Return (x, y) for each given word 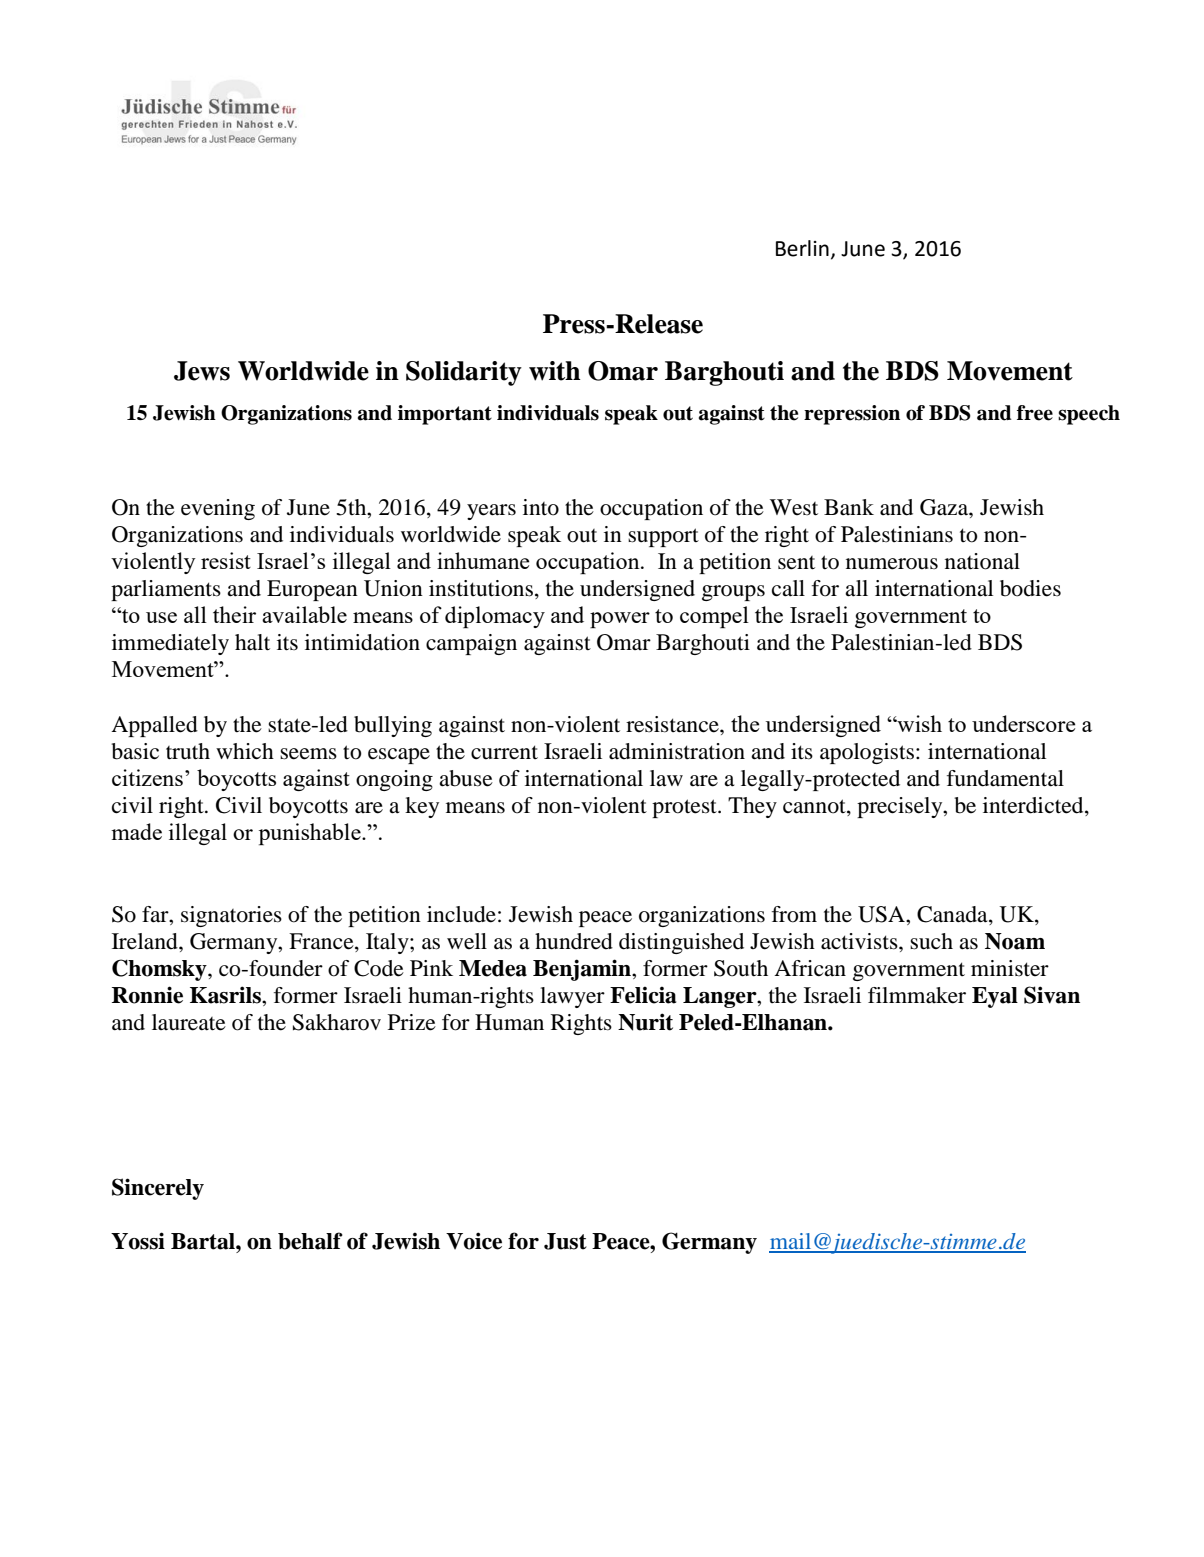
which (245, 751)
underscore (1023, 723)
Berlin (802, 248)
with (555, 371)
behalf (310, 1241)
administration (677, 751)
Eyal (995, 997)
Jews (202, 371)
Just (565, 1241)
